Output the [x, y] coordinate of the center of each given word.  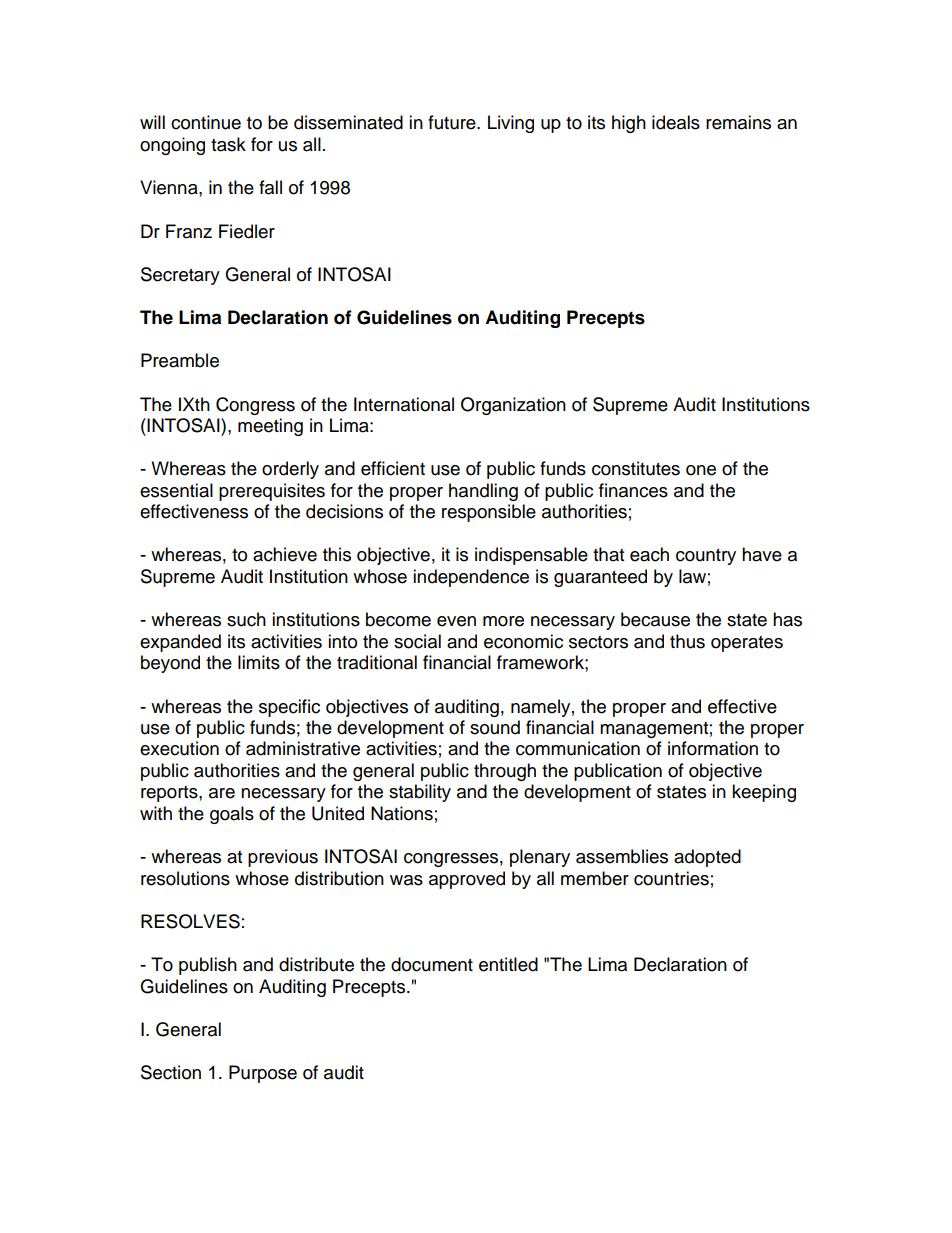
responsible [489, 513]
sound [495, 727]
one [701, 470]
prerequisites [272, 492]
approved [467, 880]
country [706, 557]
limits [259, 662]
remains [738, 122]
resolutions [185, 878]
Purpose [263, 1074]
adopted [707, 858]
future [453, 122]
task [228, 144]
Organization [513, 406]
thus [687, 641]
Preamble [180, 360]
